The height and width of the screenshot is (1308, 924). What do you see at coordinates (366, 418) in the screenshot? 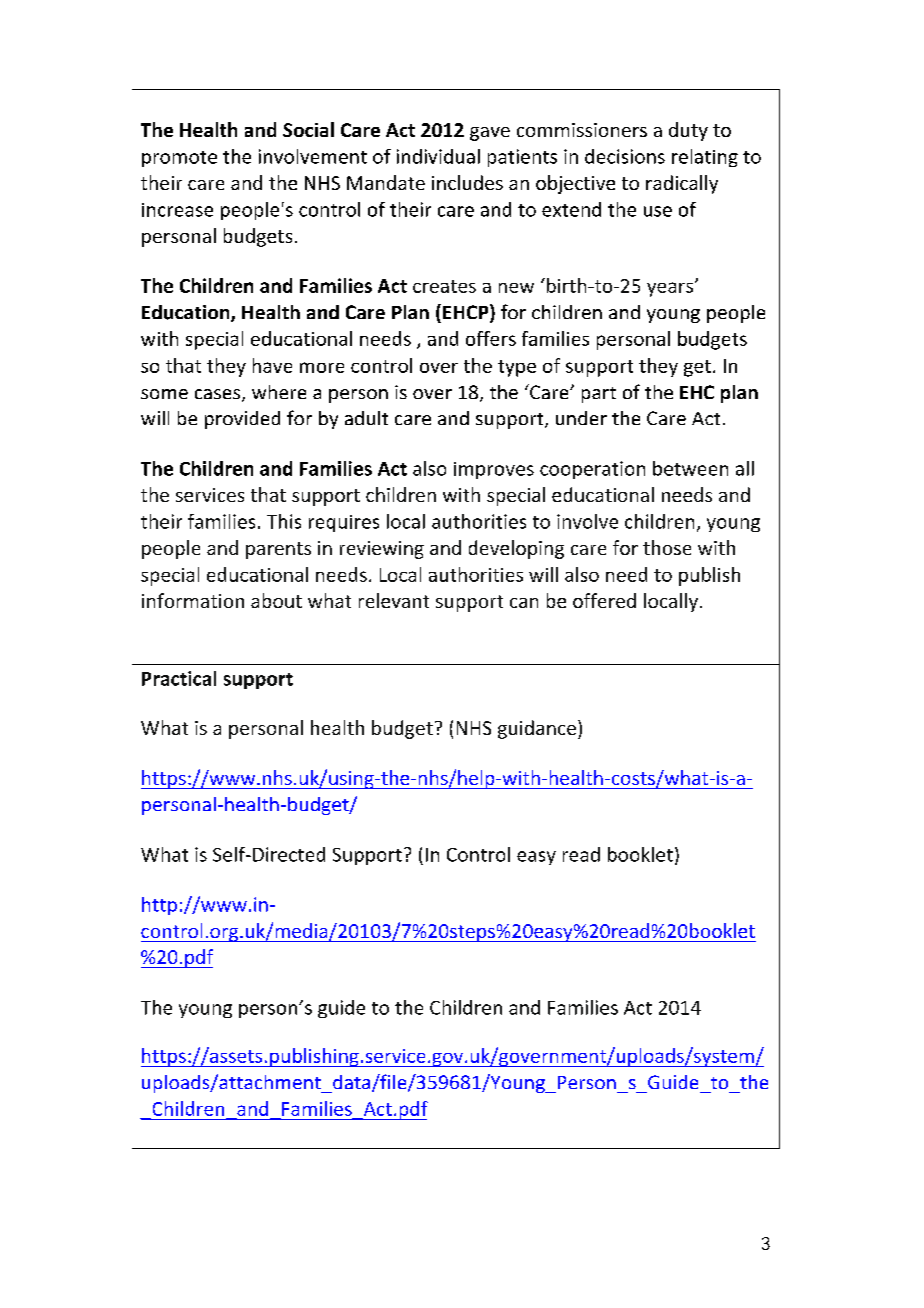
I see `adult` at bounding box center [366, 418].
